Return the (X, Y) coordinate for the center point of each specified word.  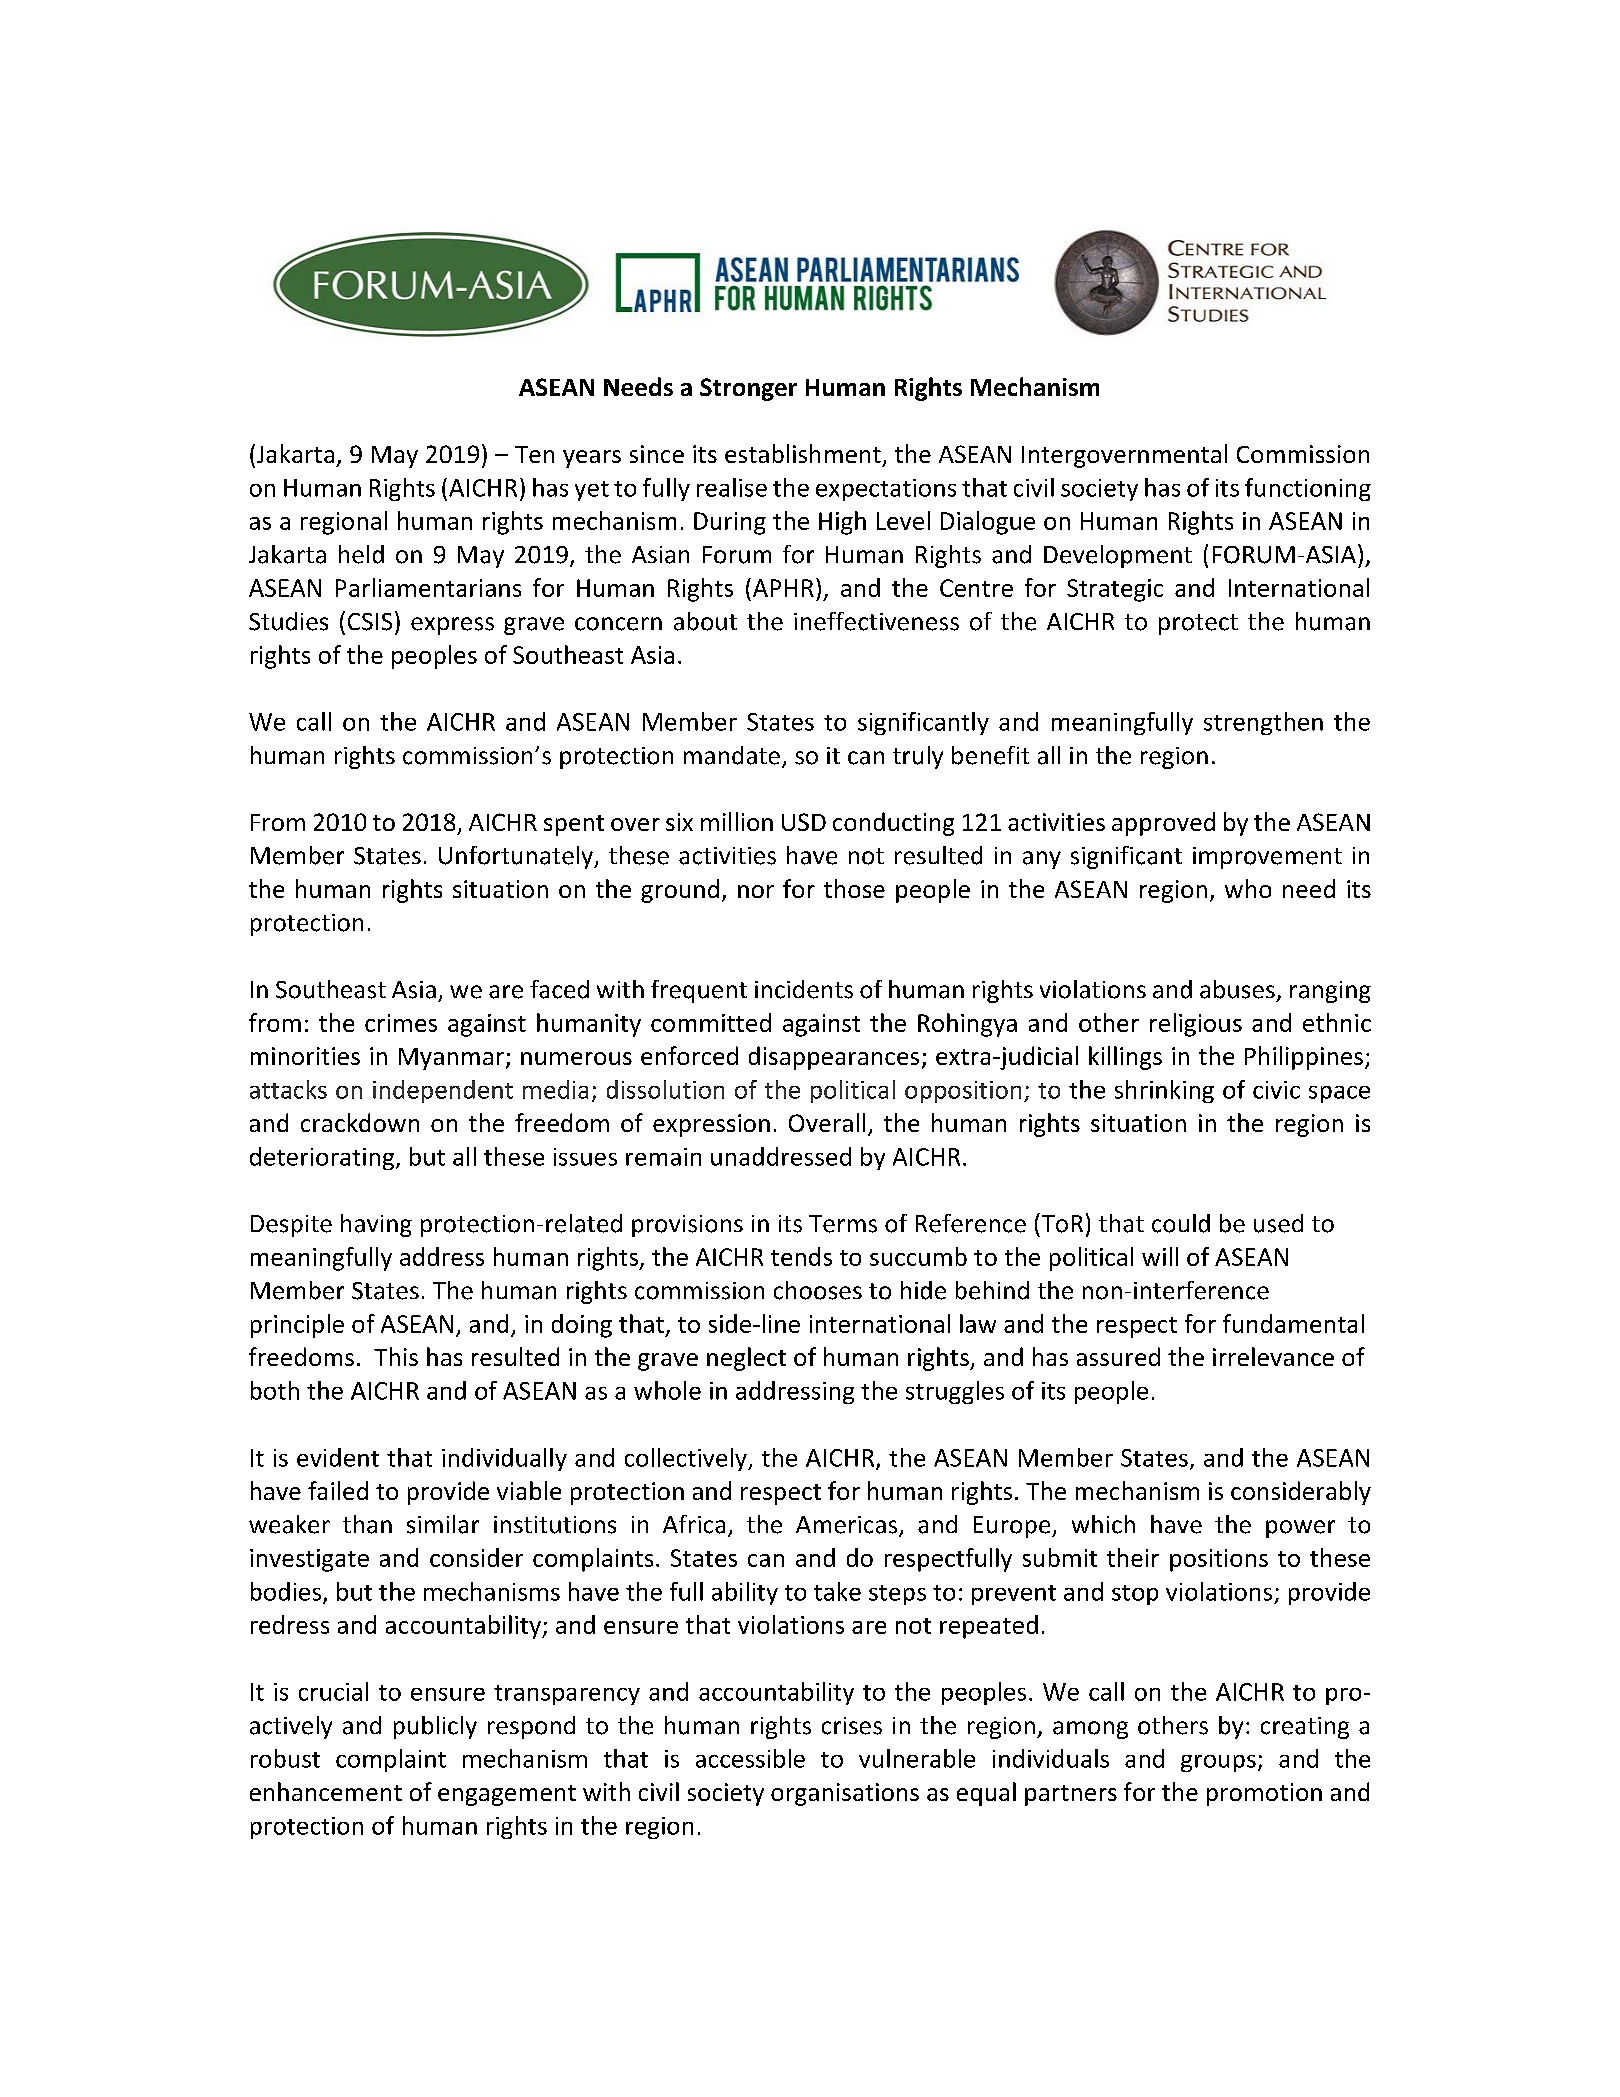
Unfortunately (517, 857)
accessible (750, 1758)
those (854, 888)
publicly (435, 1727)
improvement (1267, 858)
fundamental (1293, 1323)
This (396, 1356)
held (361, 554)
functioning (1308, 489)
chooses (818, 1290)
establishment (803, 453)
